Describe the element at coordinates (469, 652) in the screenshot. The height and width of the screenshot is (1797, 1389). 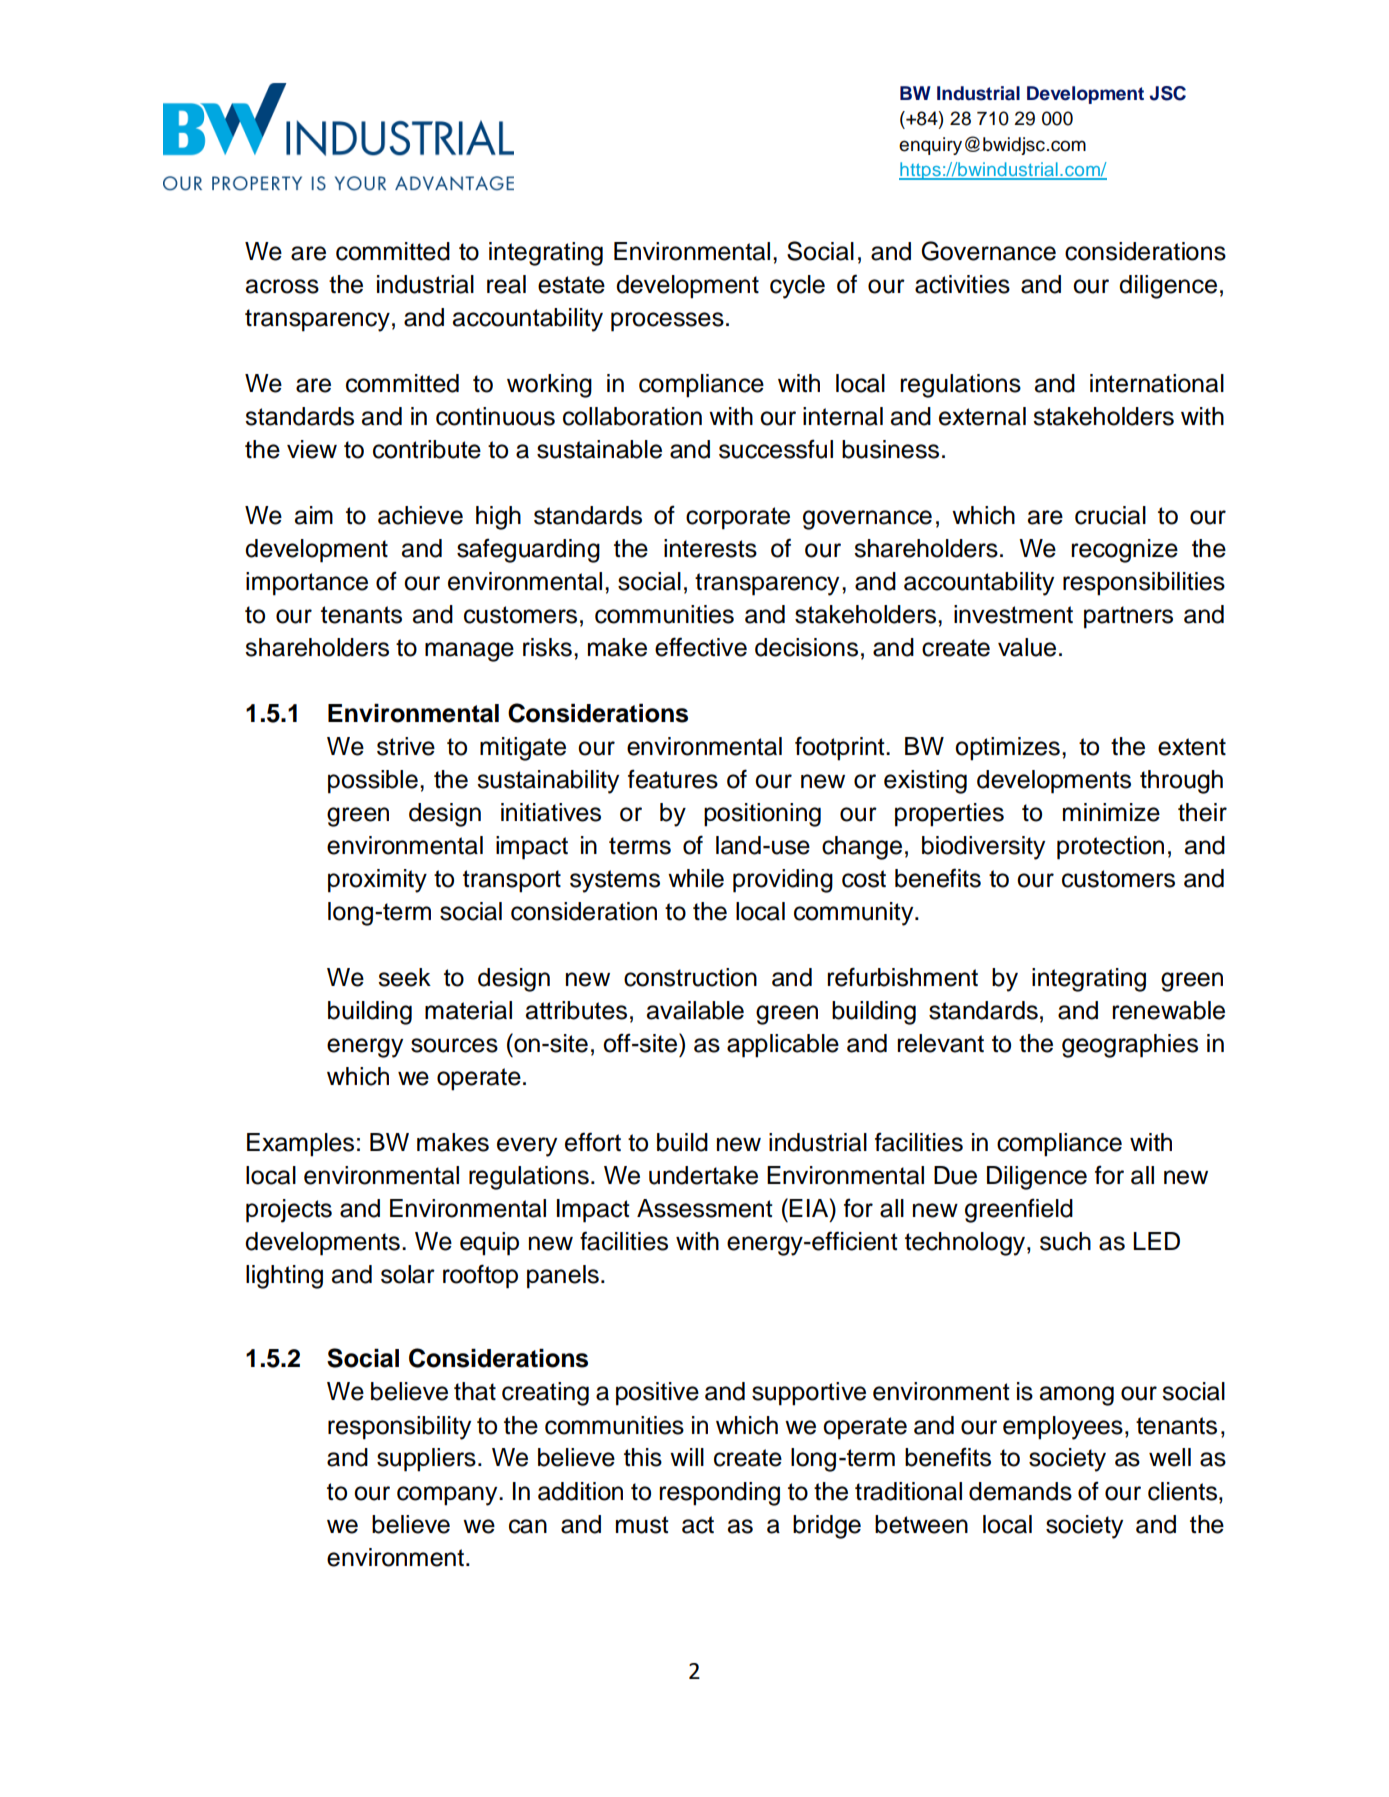
I see `manage` at that location.
